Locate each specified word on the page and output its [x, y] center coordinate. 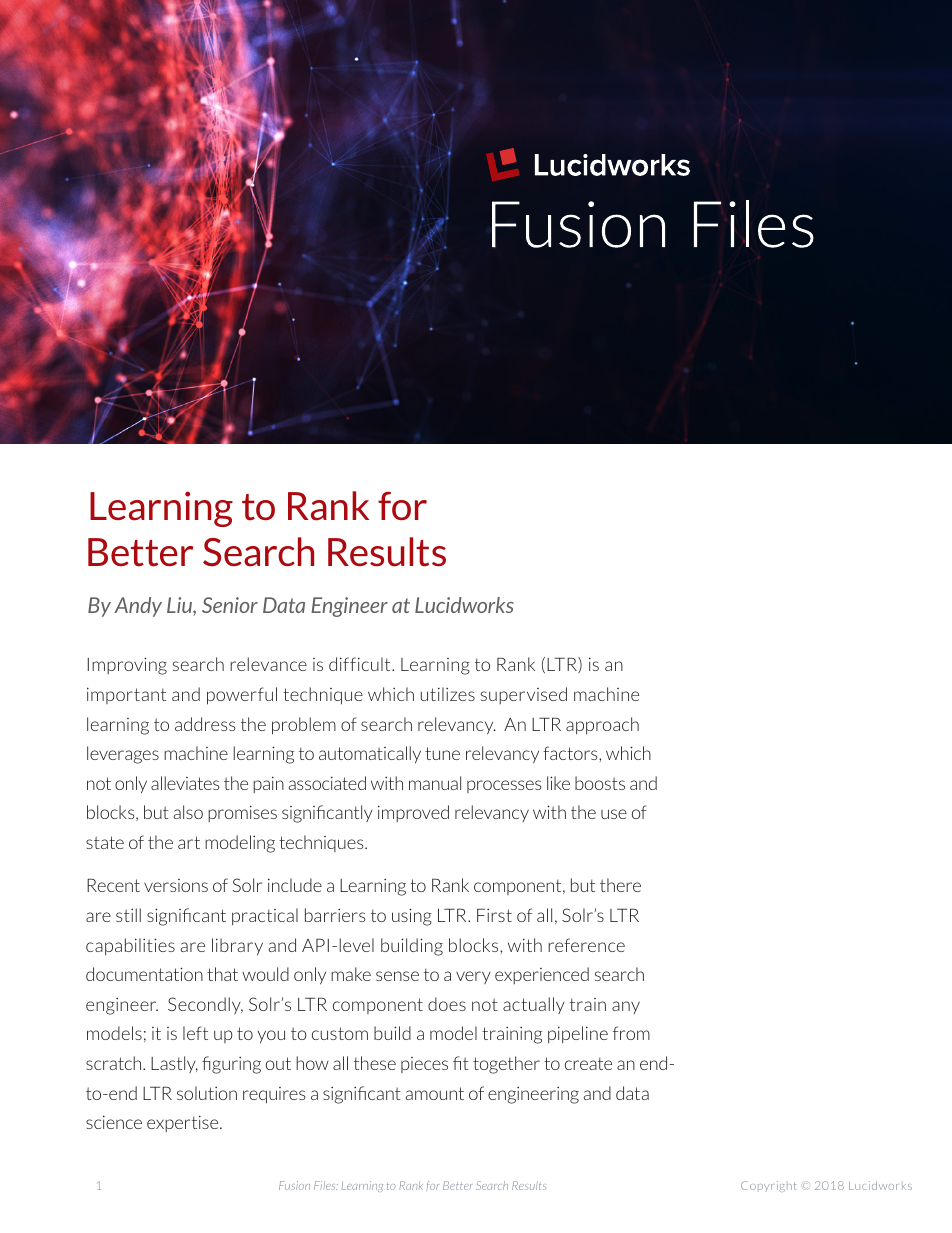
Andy [138, 607]
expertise [184, 1123]
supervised [524, 695]
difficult [361, 664]
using [412, 917]
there [620, 885]
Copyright [769, 1186]
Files [326, 1185]
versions [176, 885]
